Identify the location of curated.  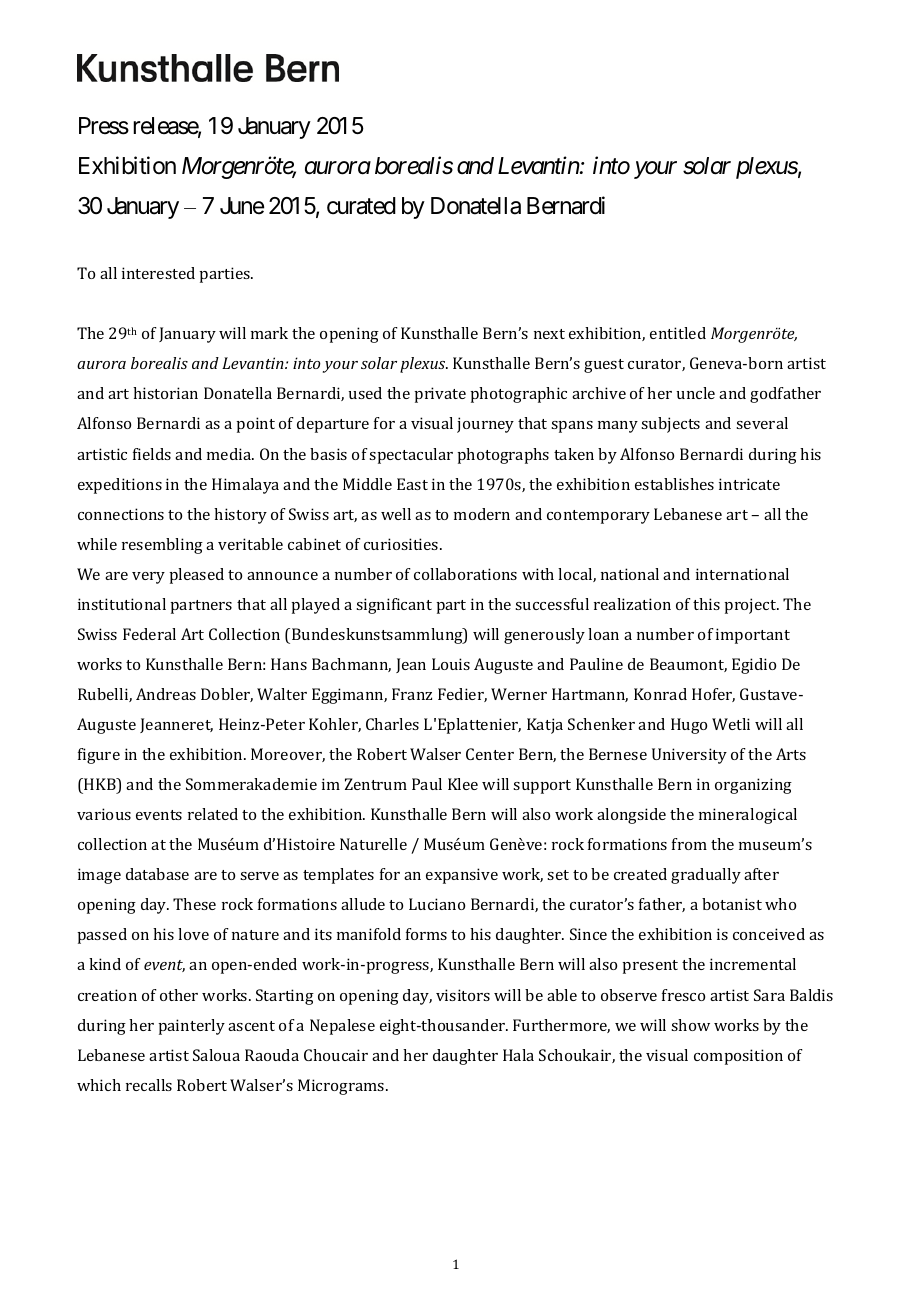
(361, 206).
